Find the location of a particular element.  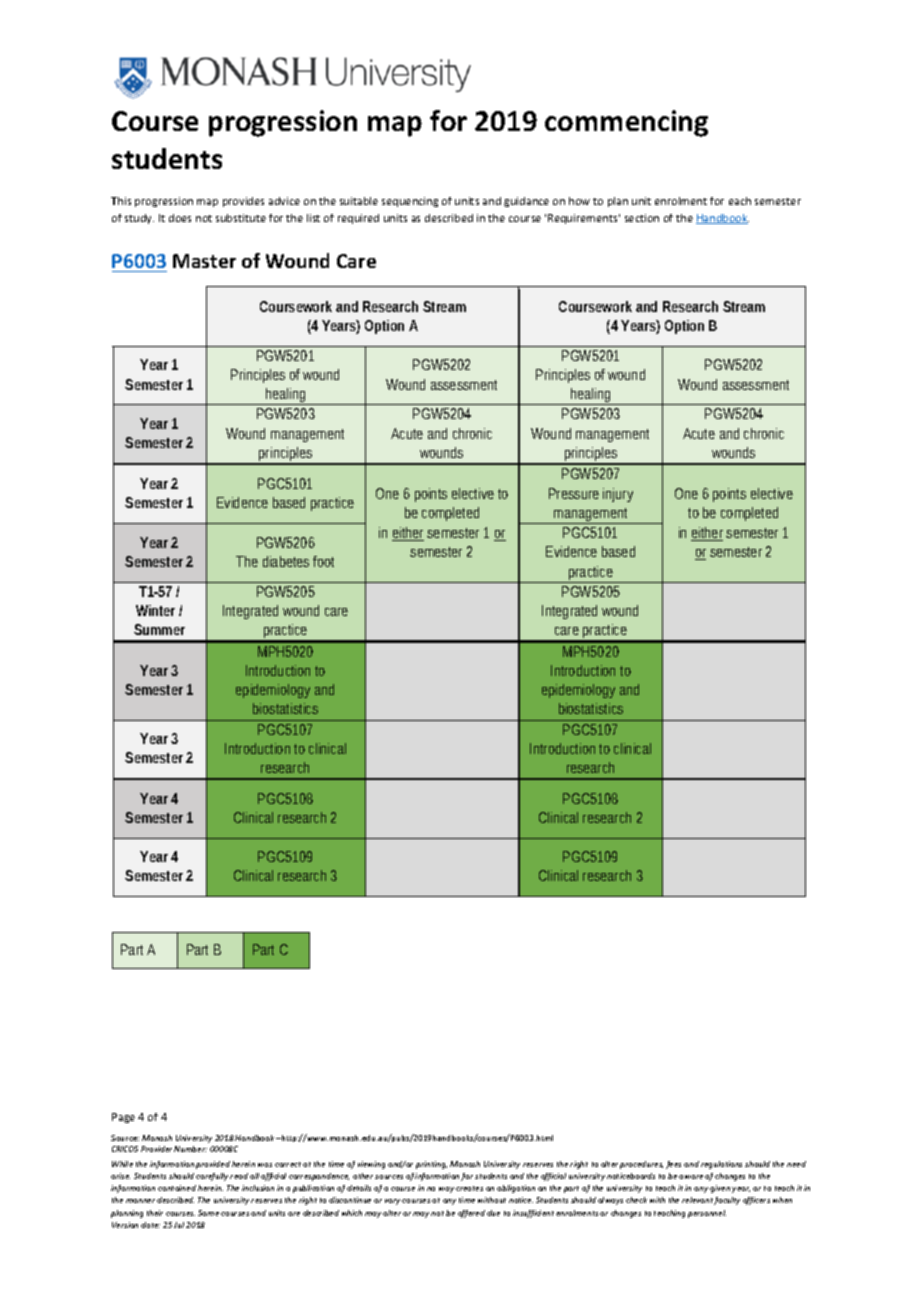

Page is located at coordinates (123, 1118).
